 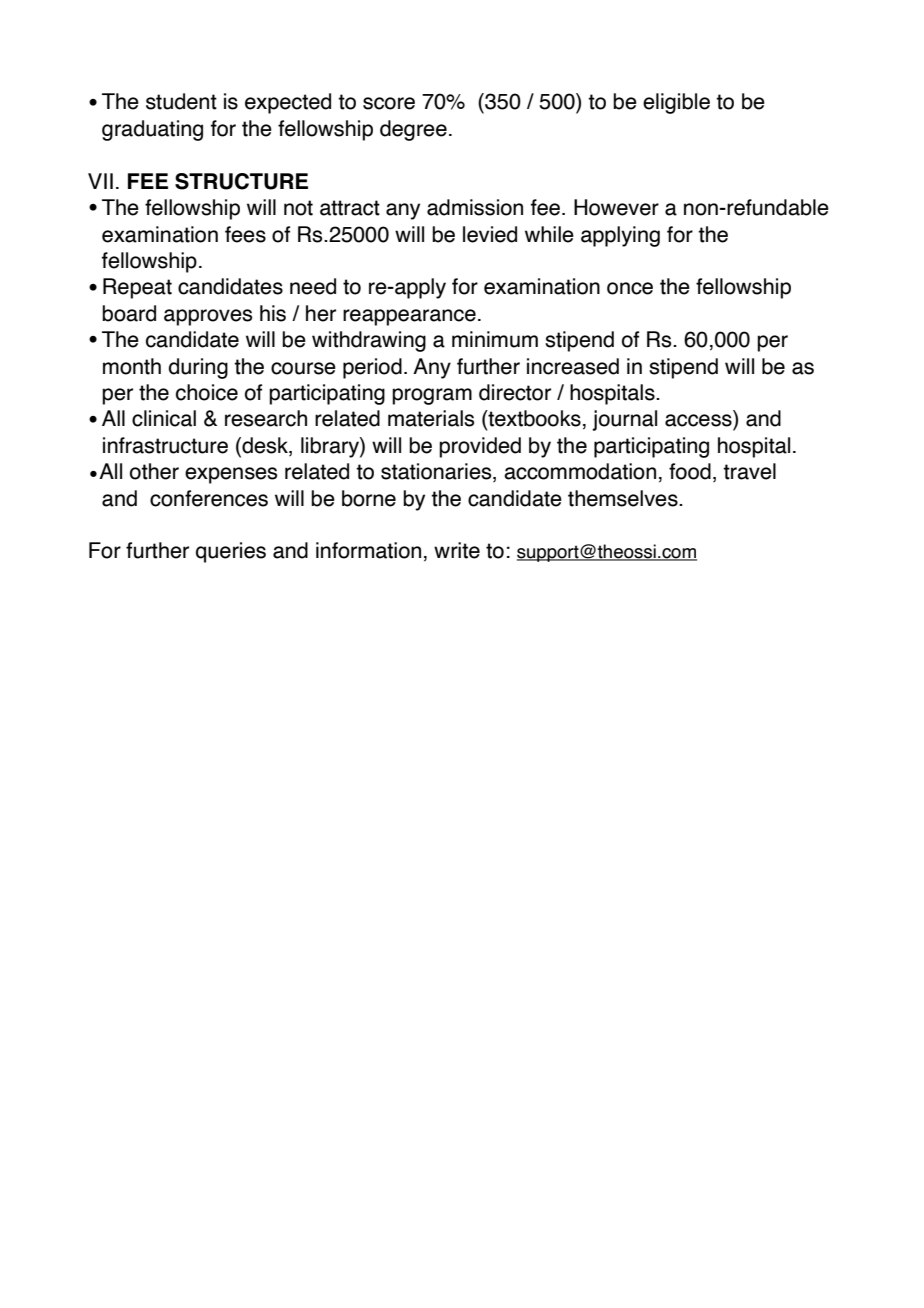 I want to click on degree, so click(x=413, y=130).
